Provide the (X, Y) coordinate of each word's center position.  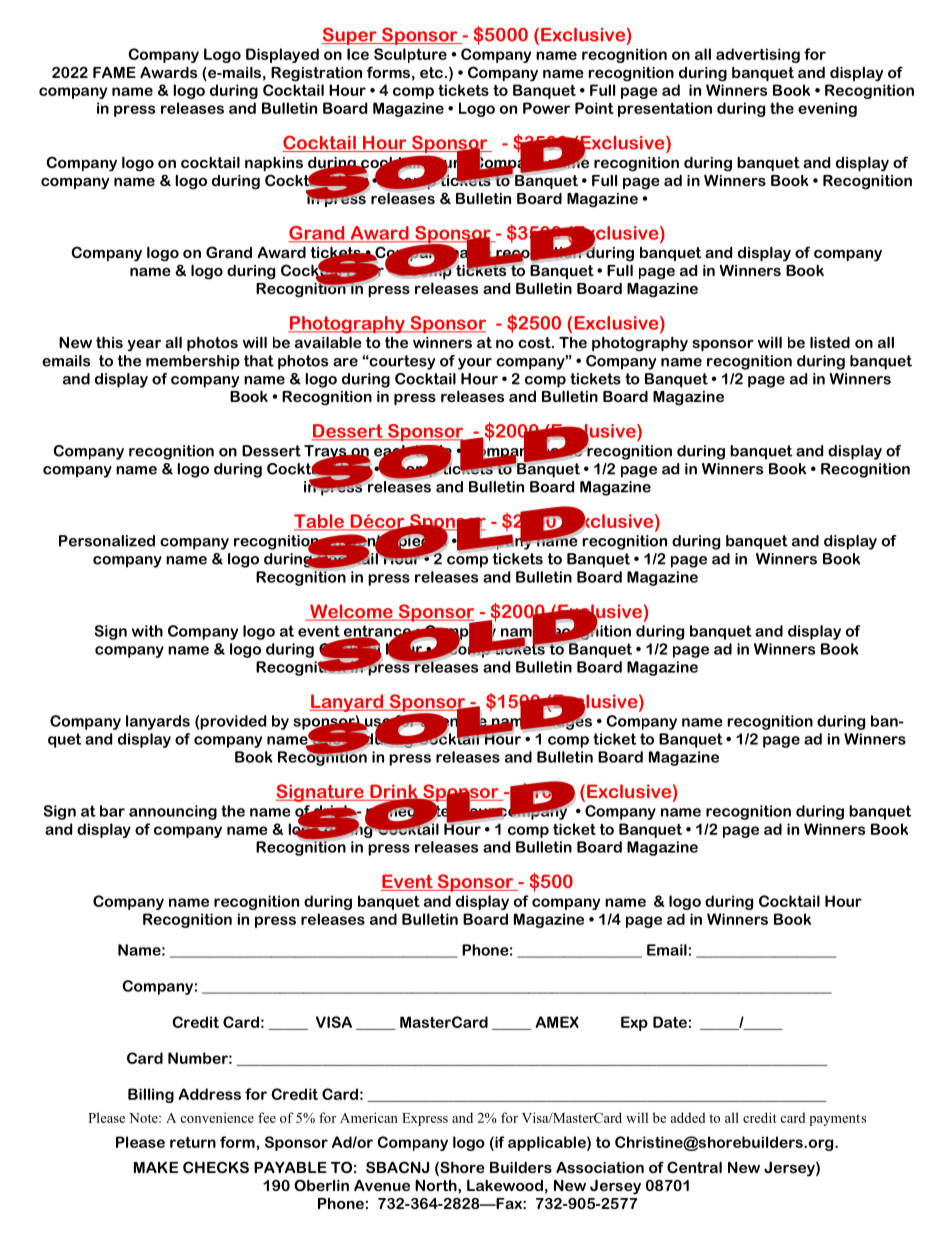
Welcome (351, 612)
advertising (758, 55)
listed (830, 342)
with (147, 631)
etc (431, 72)
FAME (114, 72)
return (193, 1142)
